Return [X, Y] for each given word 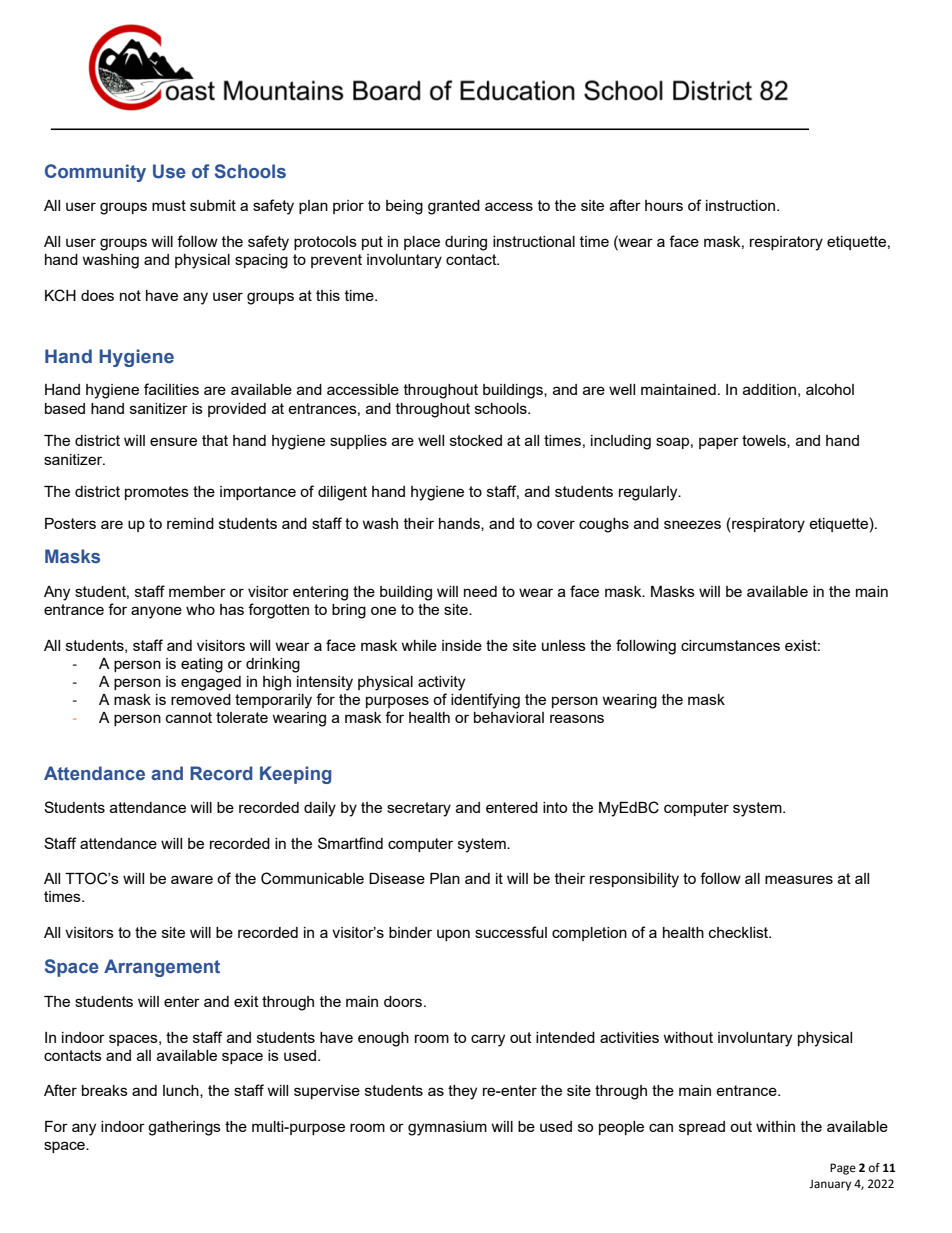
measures [799, 879]
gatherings [184, 1128]
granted [454, 207]
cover [556, 524]
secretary [419, 809]
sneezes [692, 524]
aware [192, 879]
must [169, 205]
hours [664, 205]
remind [190, 523]
